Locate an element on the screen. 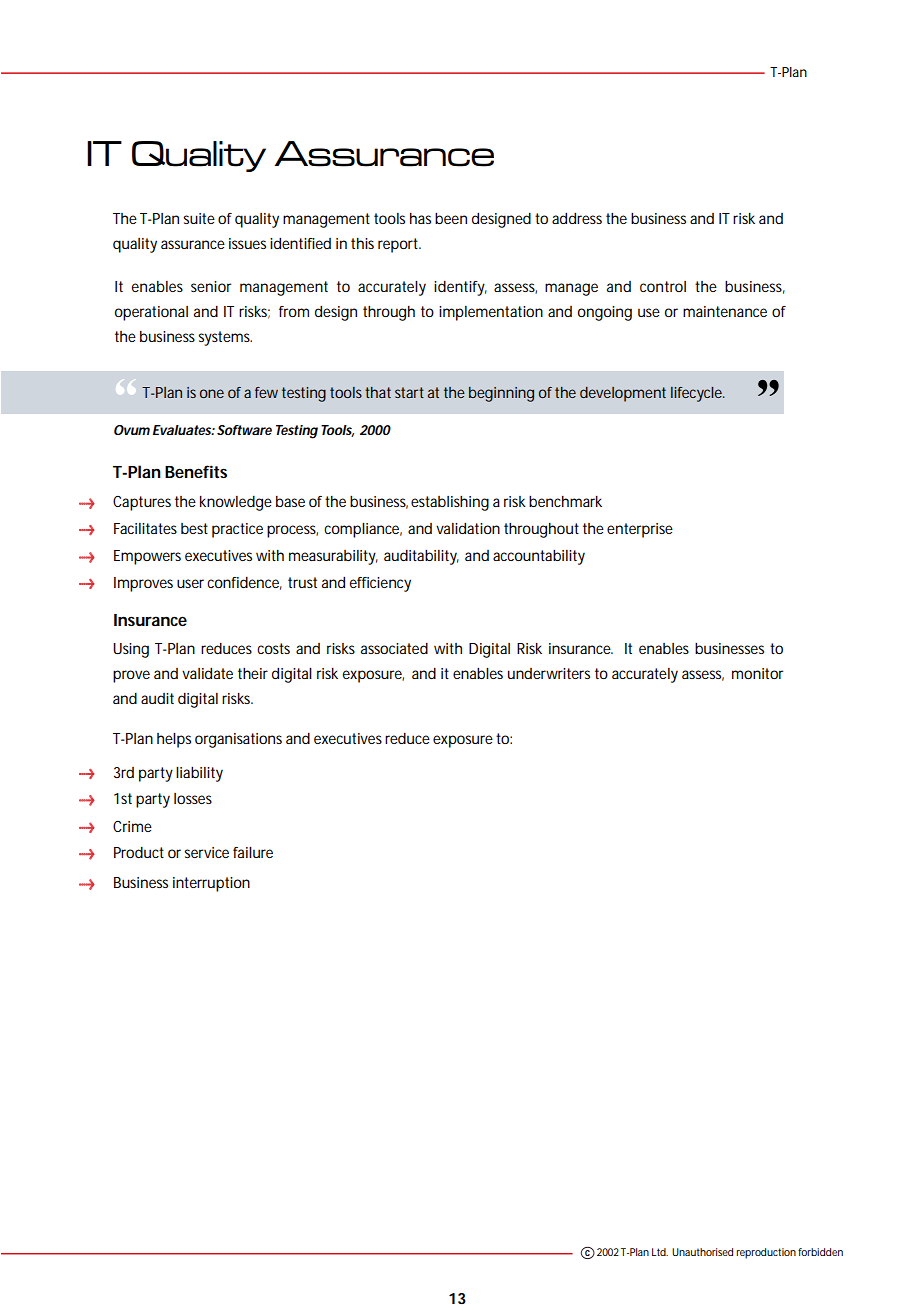  been is located at coordinates (451, 218).
